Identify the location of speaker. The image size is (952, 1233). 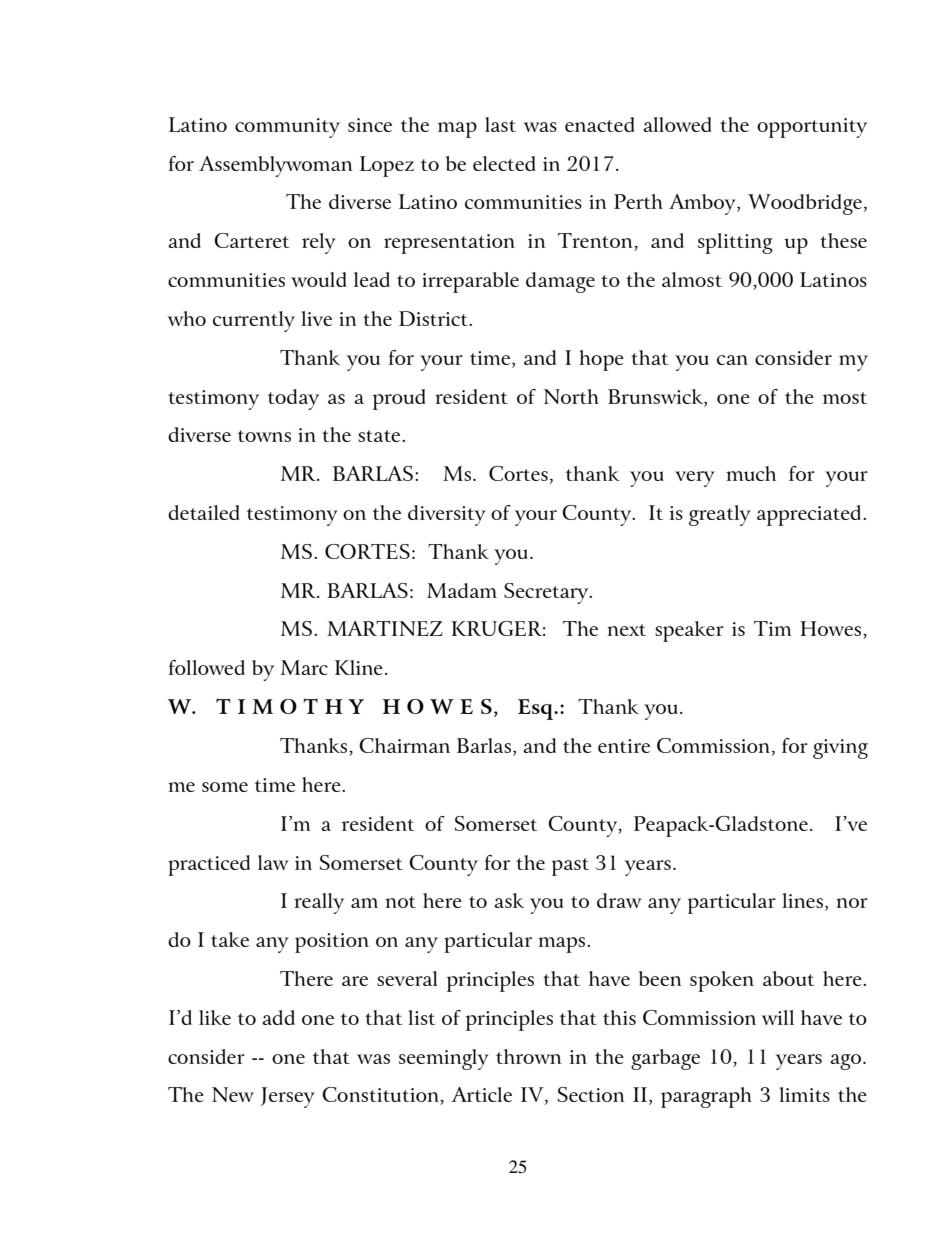
(689, 631).
